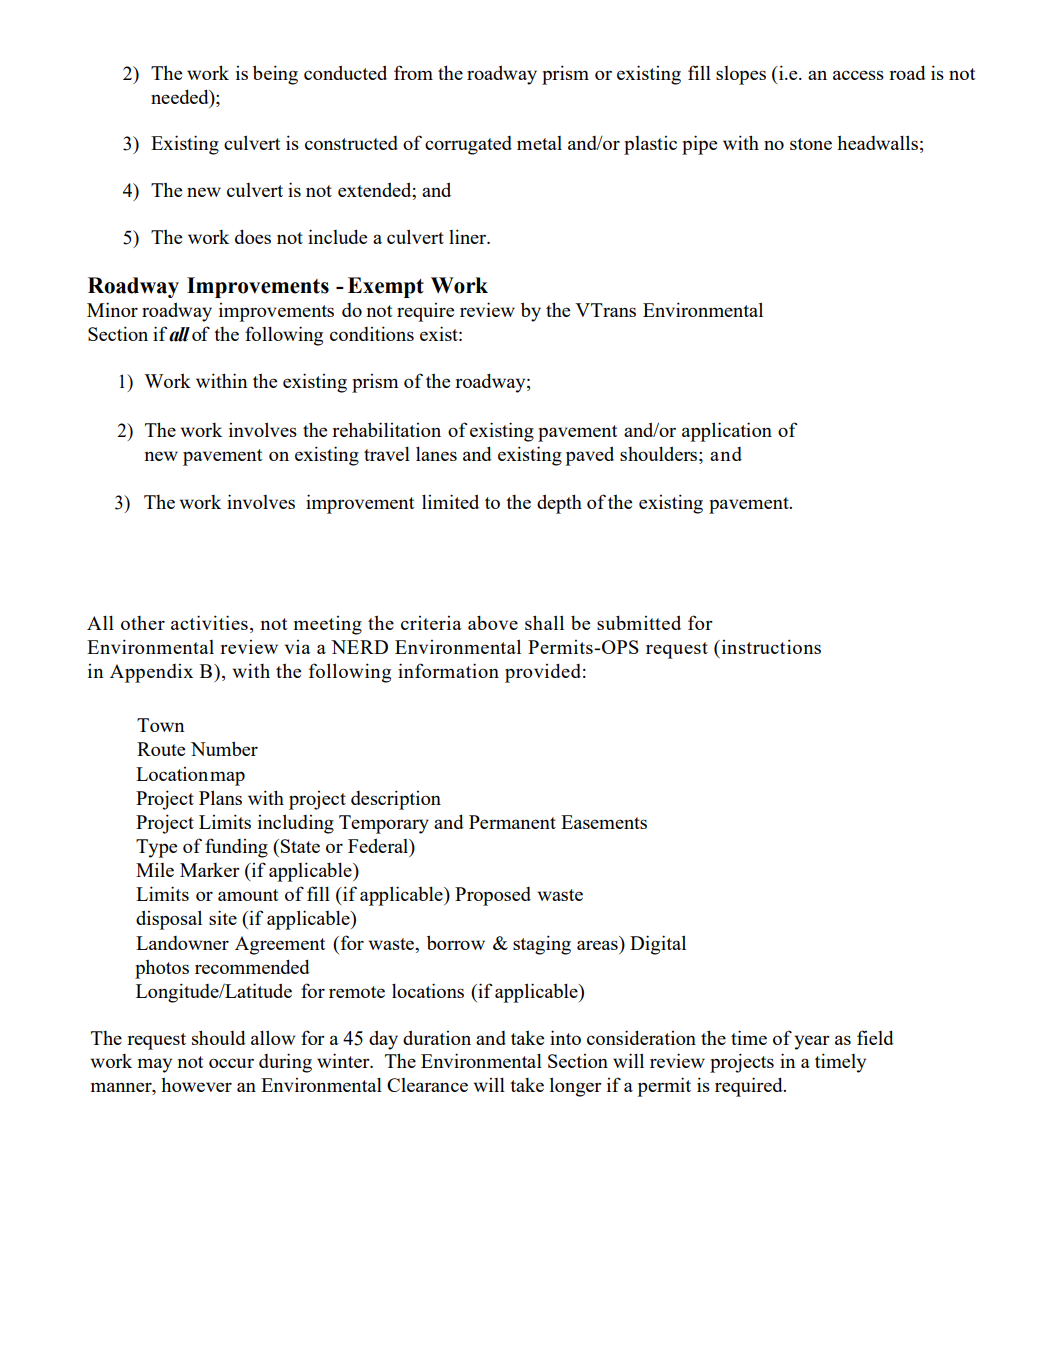 Image resolution: width=1039 pixels, height=1345 pixels. Describe the element at coordinates (493, 896) in the image. I see `Proposed` at that location.
